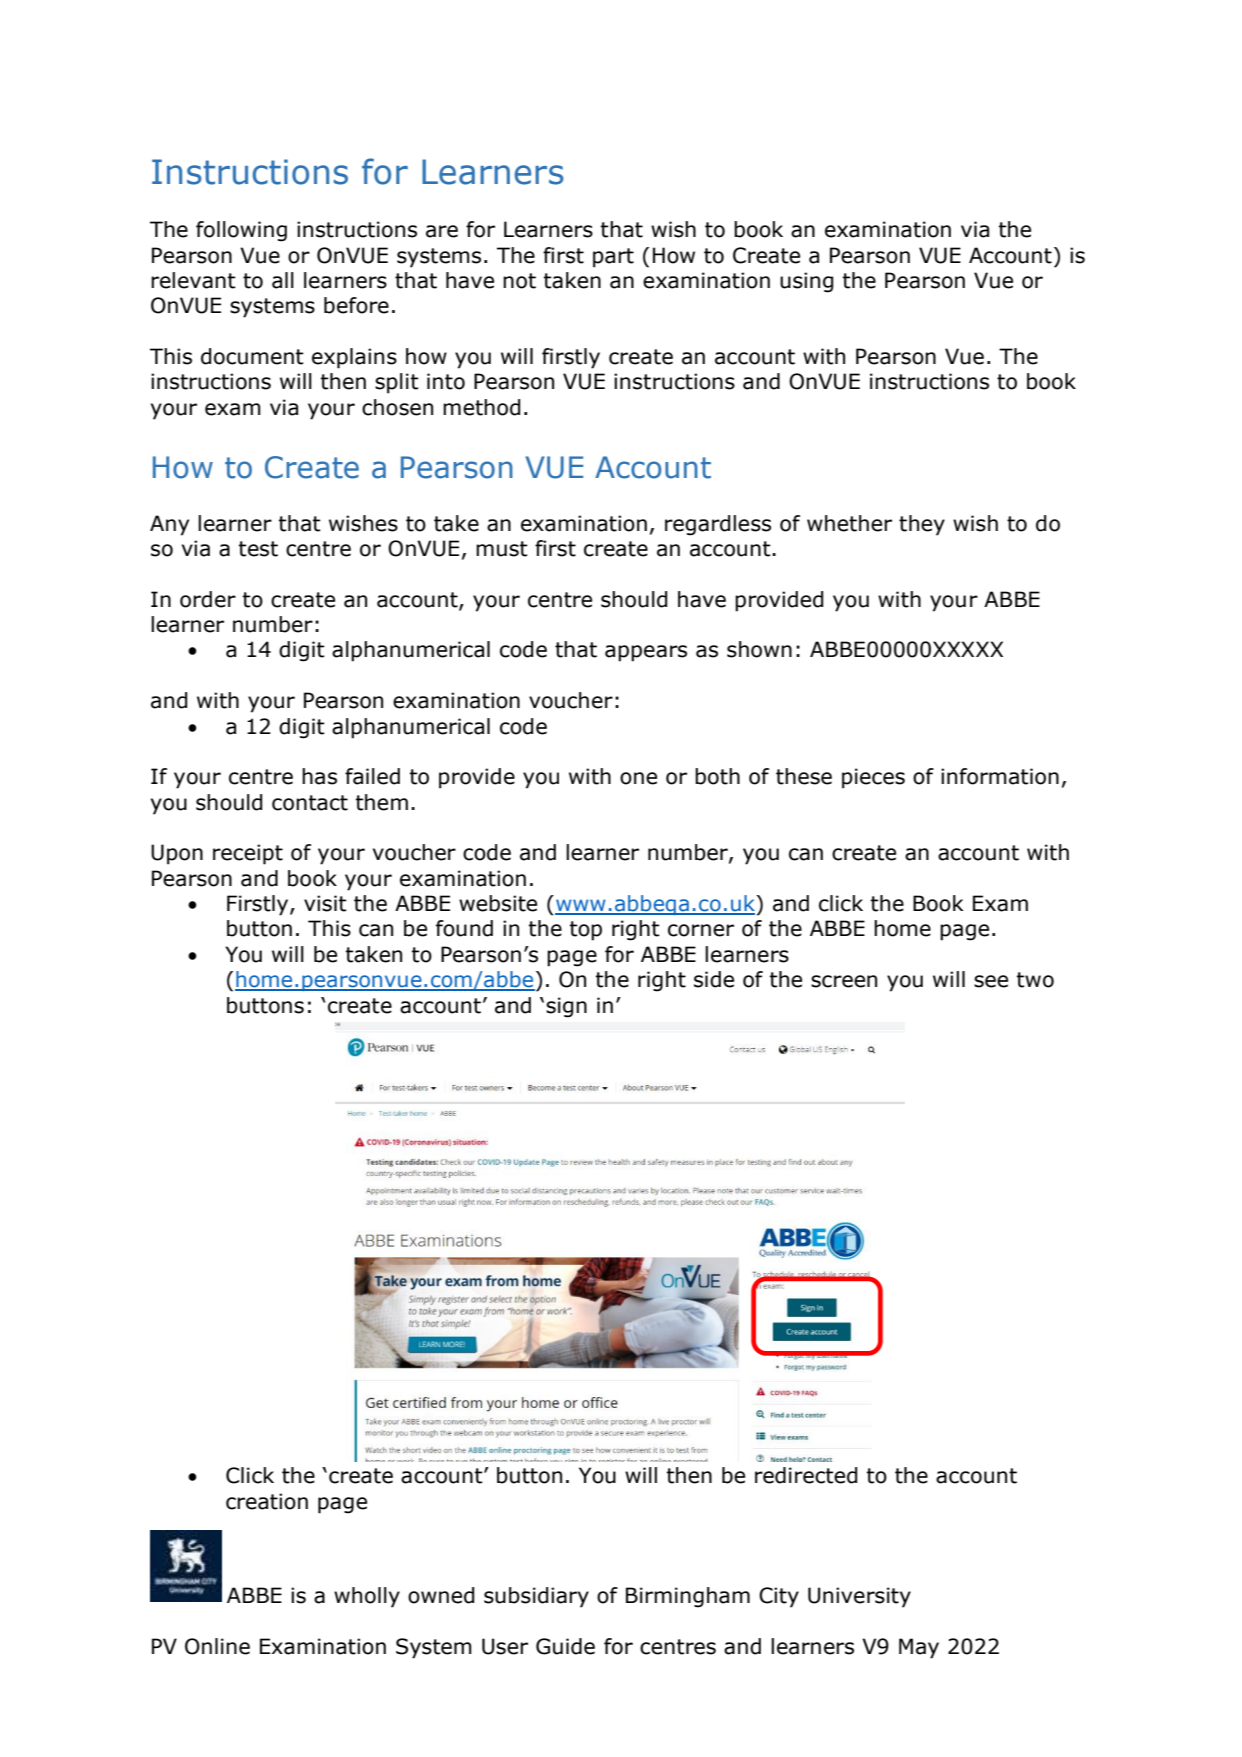  Describe the element at coordinates (613, 258) in the document. I see `part` at that location.
